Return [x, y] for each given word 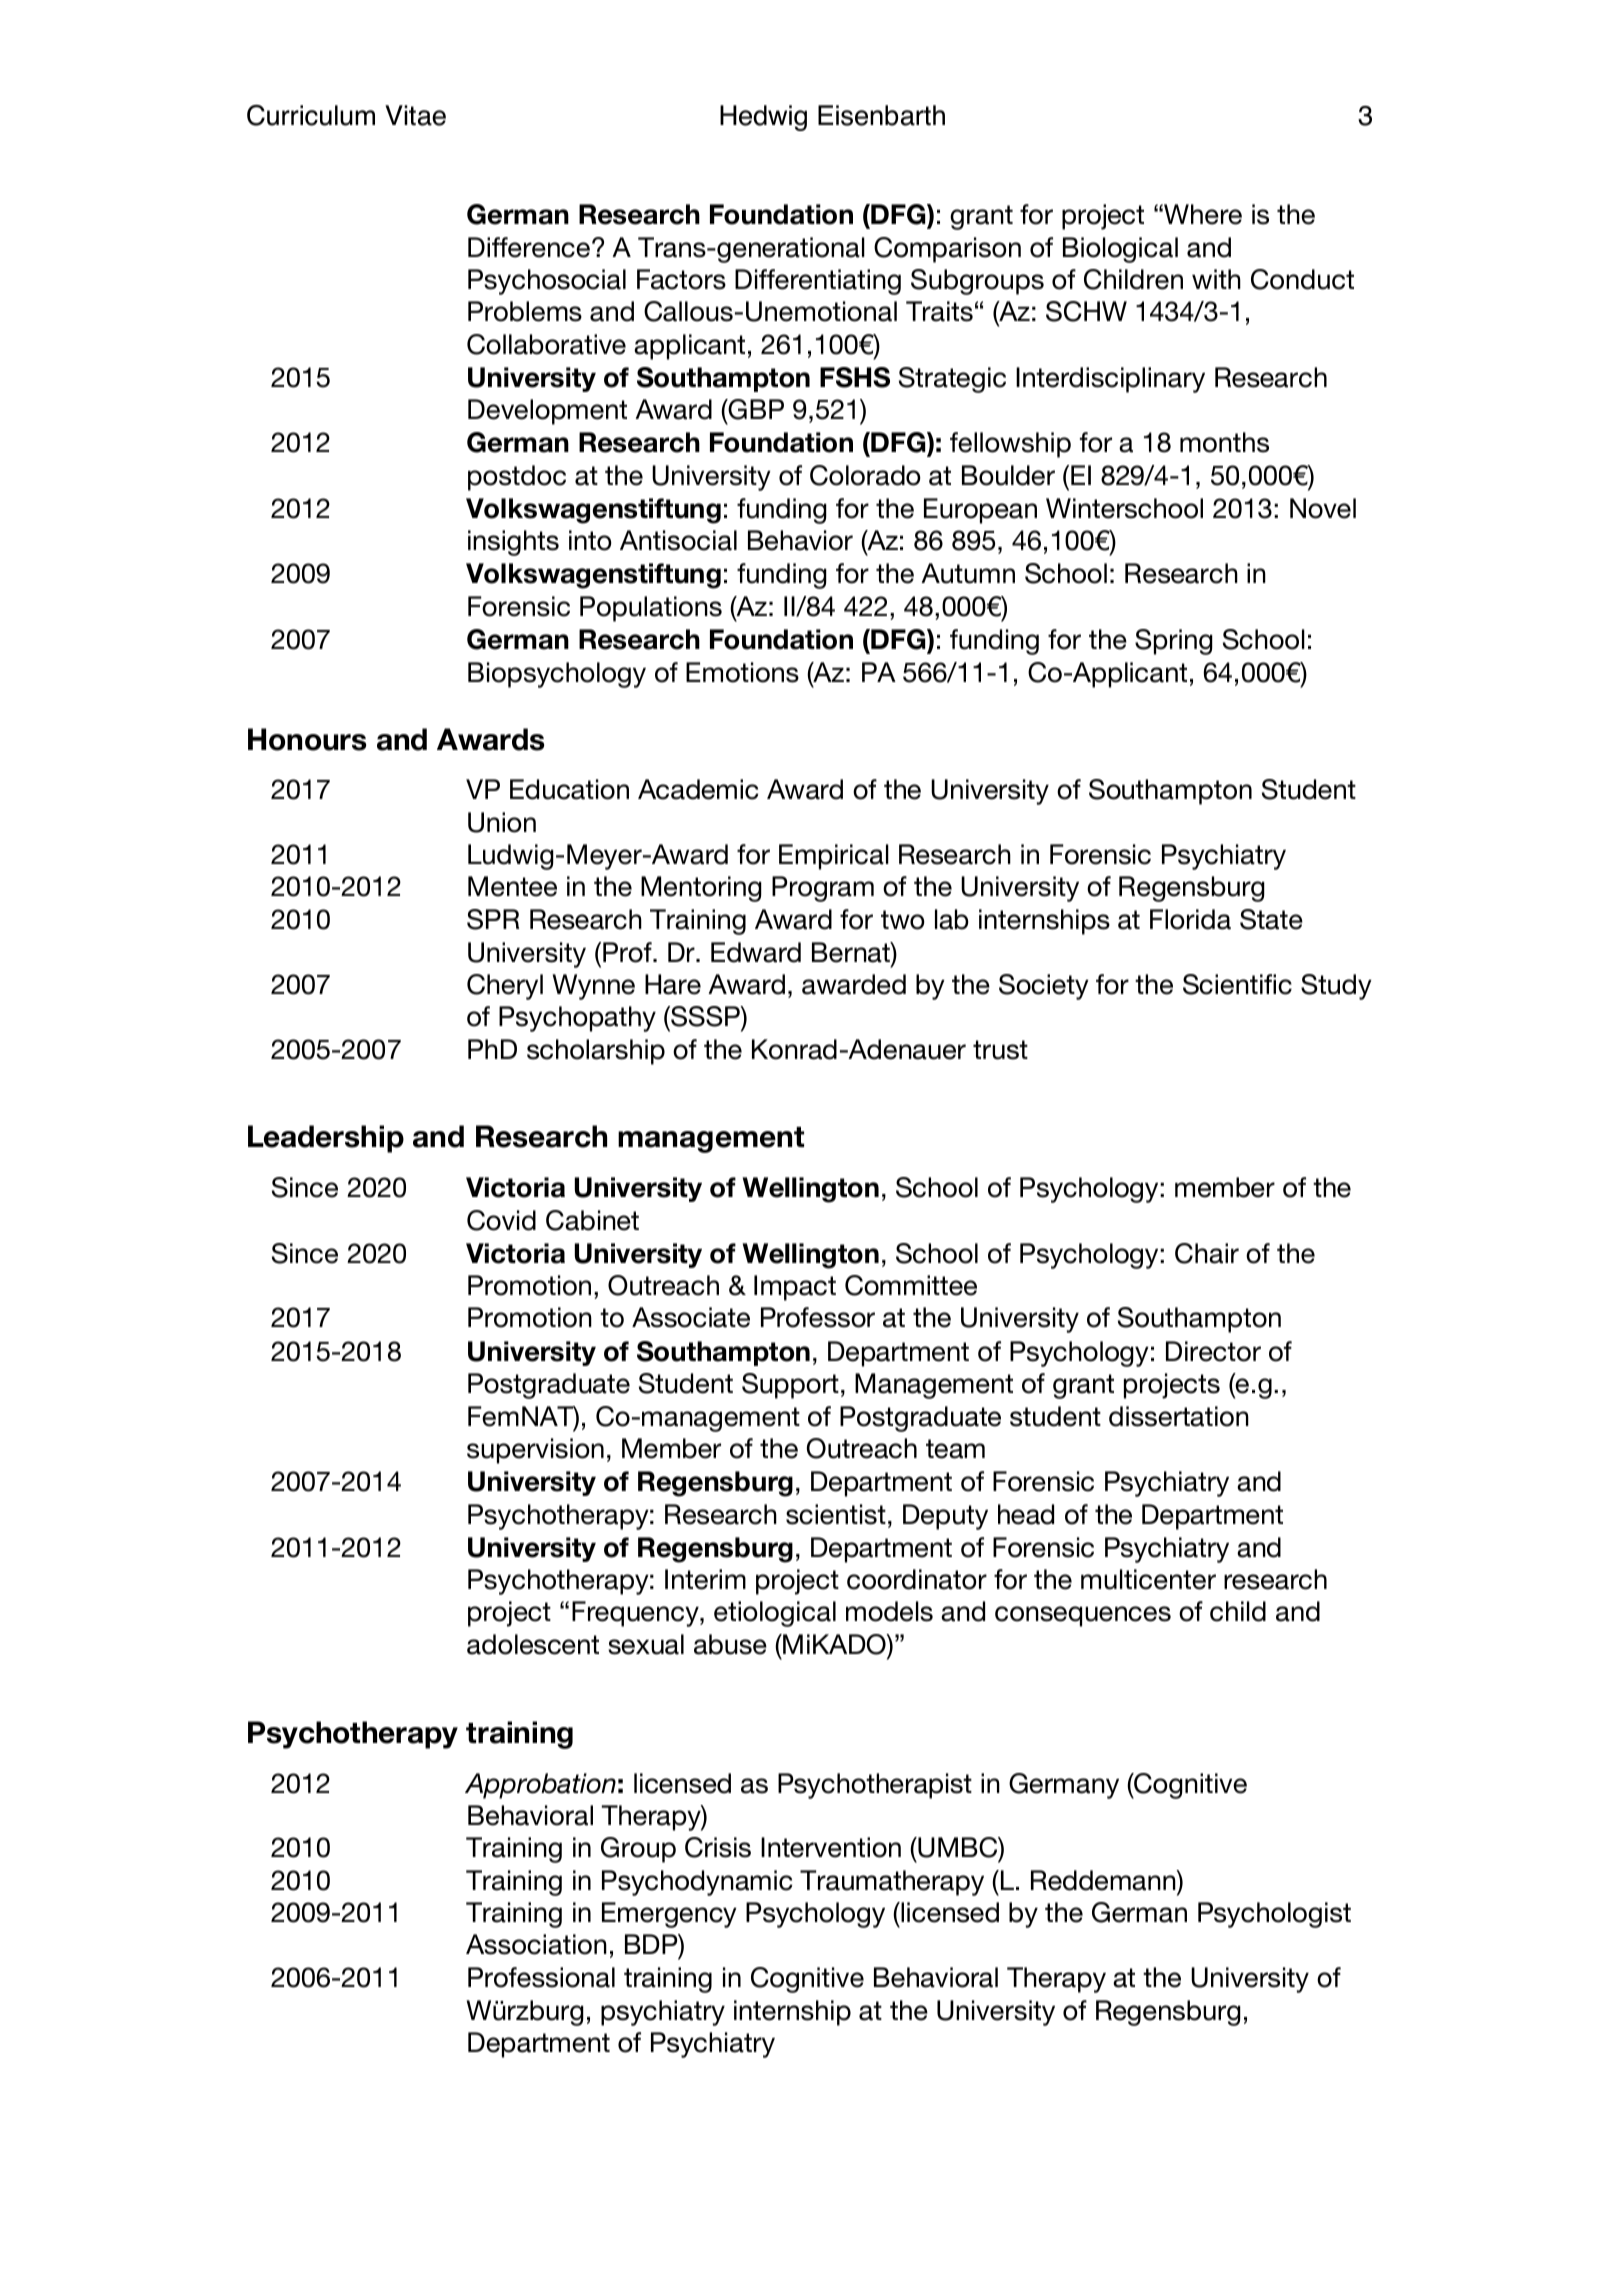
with [1216, 279]
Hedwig [763, 118]
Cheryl [505, 987]
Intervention [831, 1847]
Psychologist [1274, 1915]
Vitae [415, 115]
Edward [756, 952]
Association [536, 1944]
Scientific [1237, 984]
